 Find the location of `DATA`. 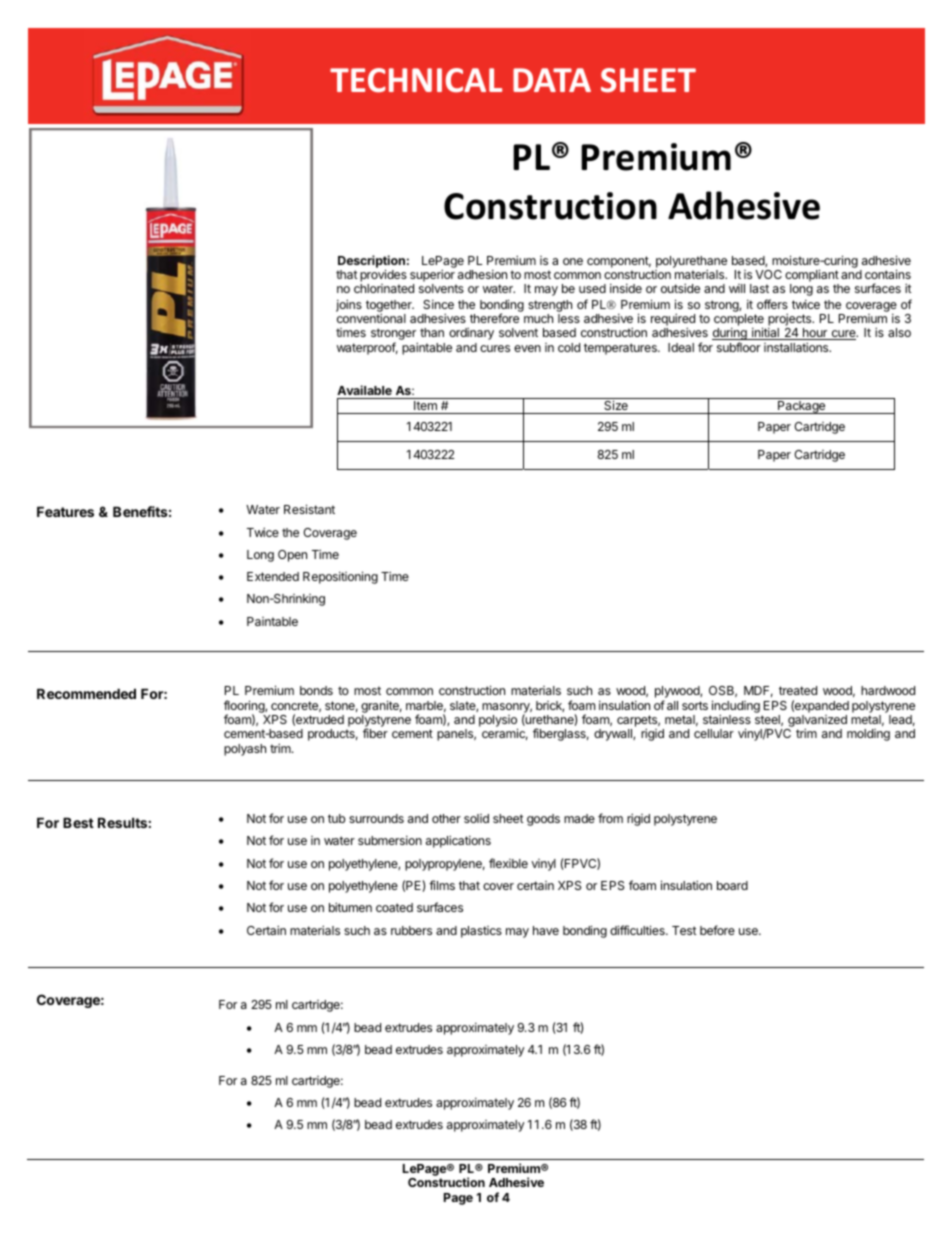

DATA is located at coordinates (552, 80).
